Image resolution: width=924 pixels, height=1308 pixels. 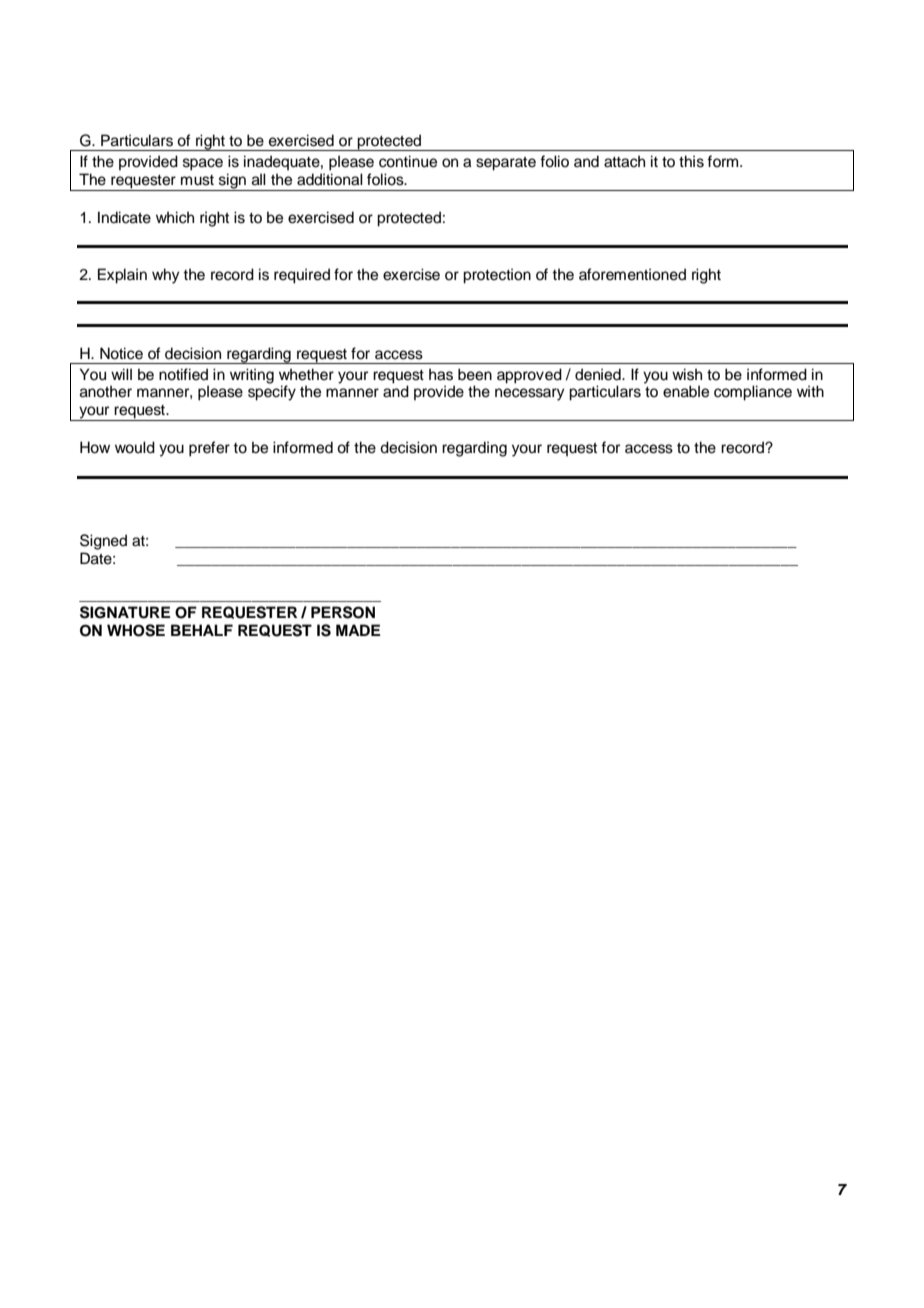 What do you see at coordinates (197, 180) in the screenshot?
I see `must` at bounding box center [197, 180].
